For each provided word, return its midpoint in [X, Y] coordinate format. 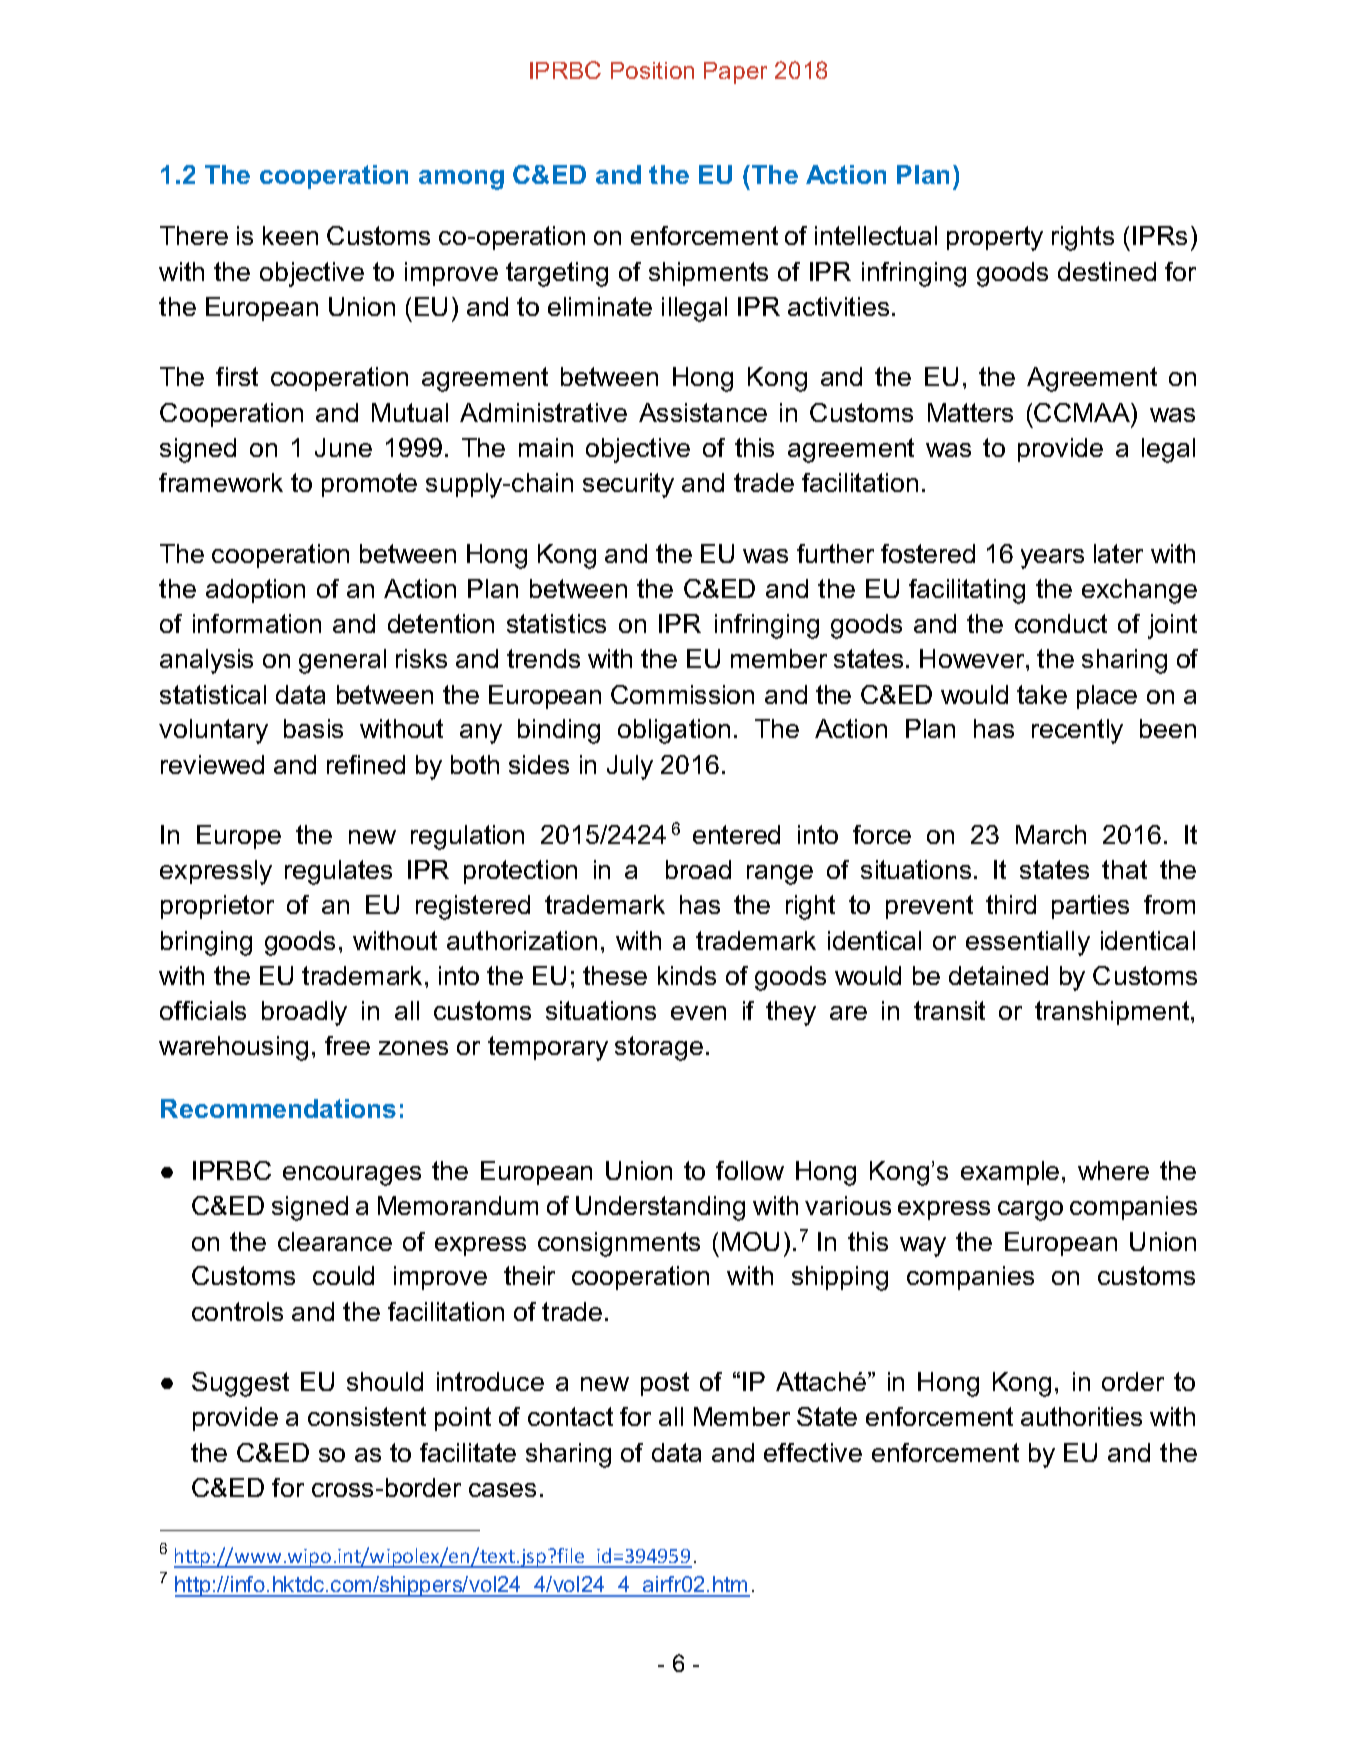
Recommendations [278, 1108]
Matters [970, 412]
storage [659, 1048]
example [1010, 1173]
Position [652, 70]
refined [366, 764]
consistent [367, 1416]
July [630, 767]
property [995, 238]
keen [290, 235]
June [343, 447]
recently [1077, 731]
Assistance [703, 412]
